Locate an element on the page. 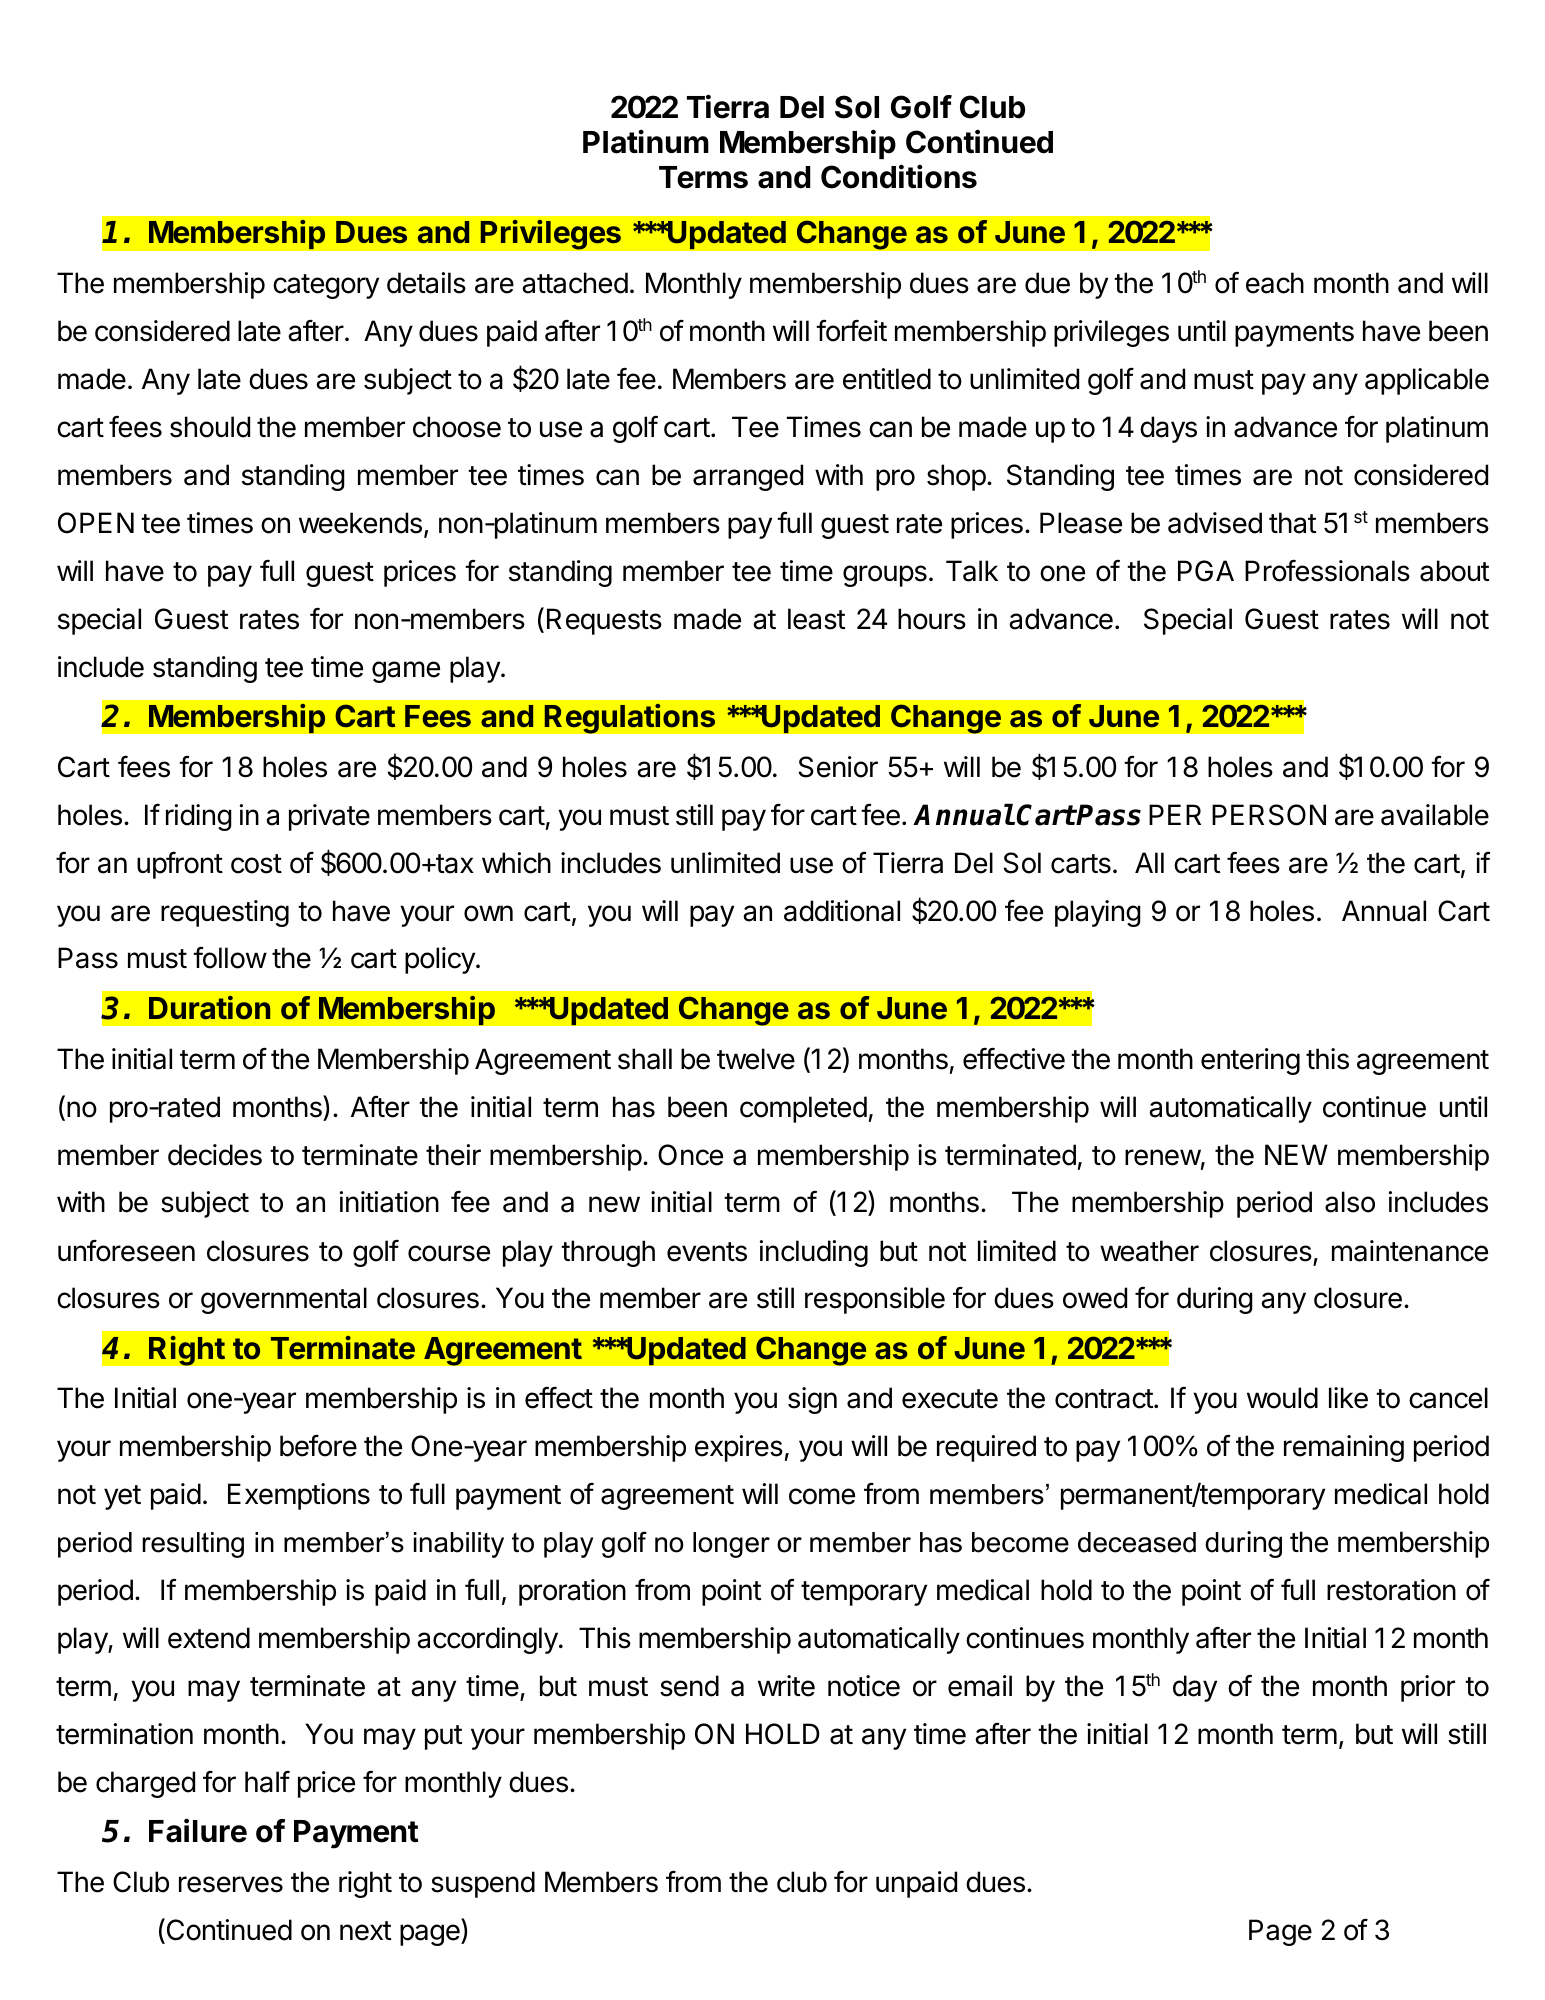  would is located at coordinates (1282, 1398).
